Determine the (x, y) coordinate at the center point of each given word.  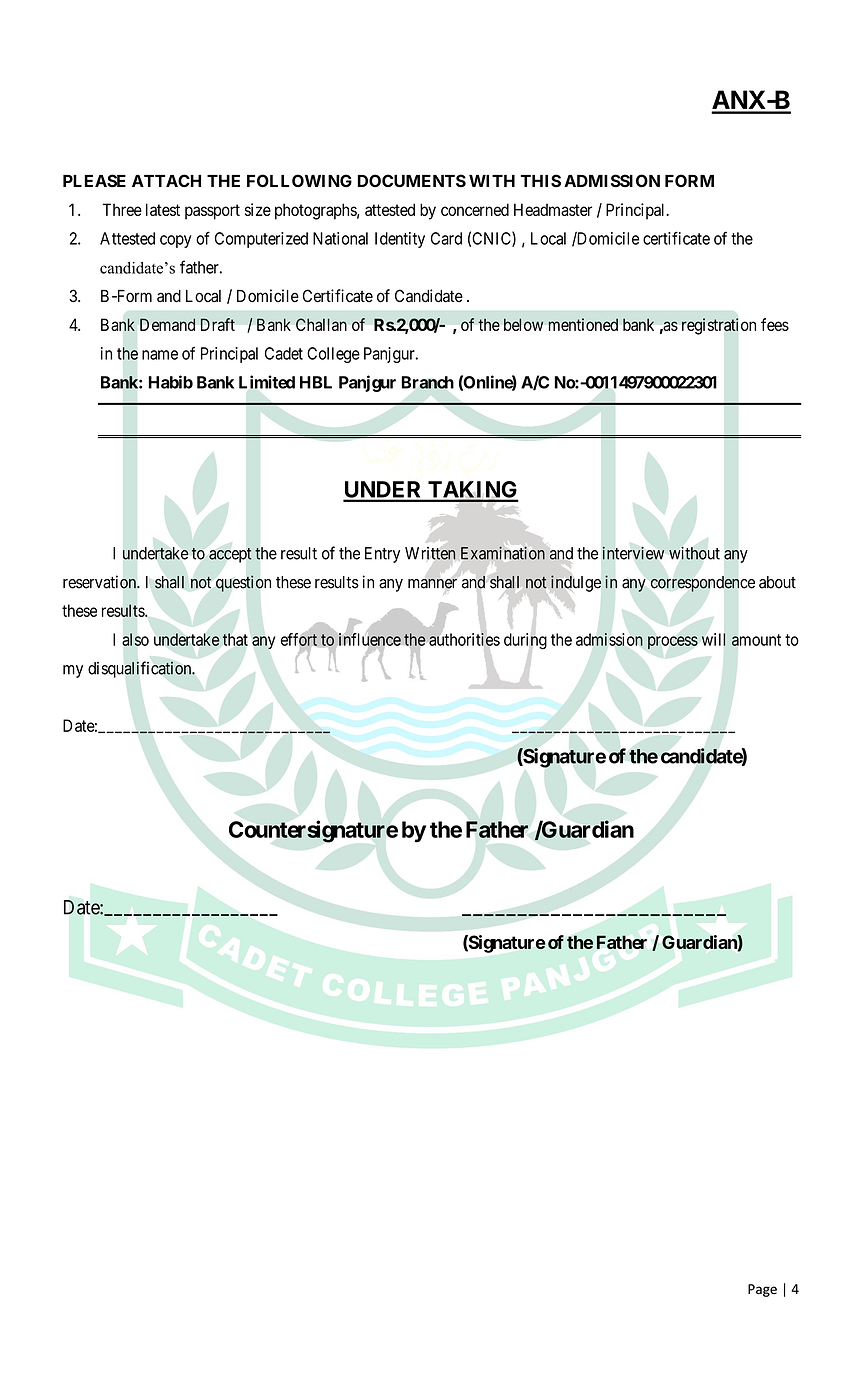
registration (719, 326)
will (714, 639)
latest (163, 209)
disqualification (141, 669)
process (673, 642)
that (235, 639)
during (525, 641)
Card (446, 238)
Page (762, 1290)
